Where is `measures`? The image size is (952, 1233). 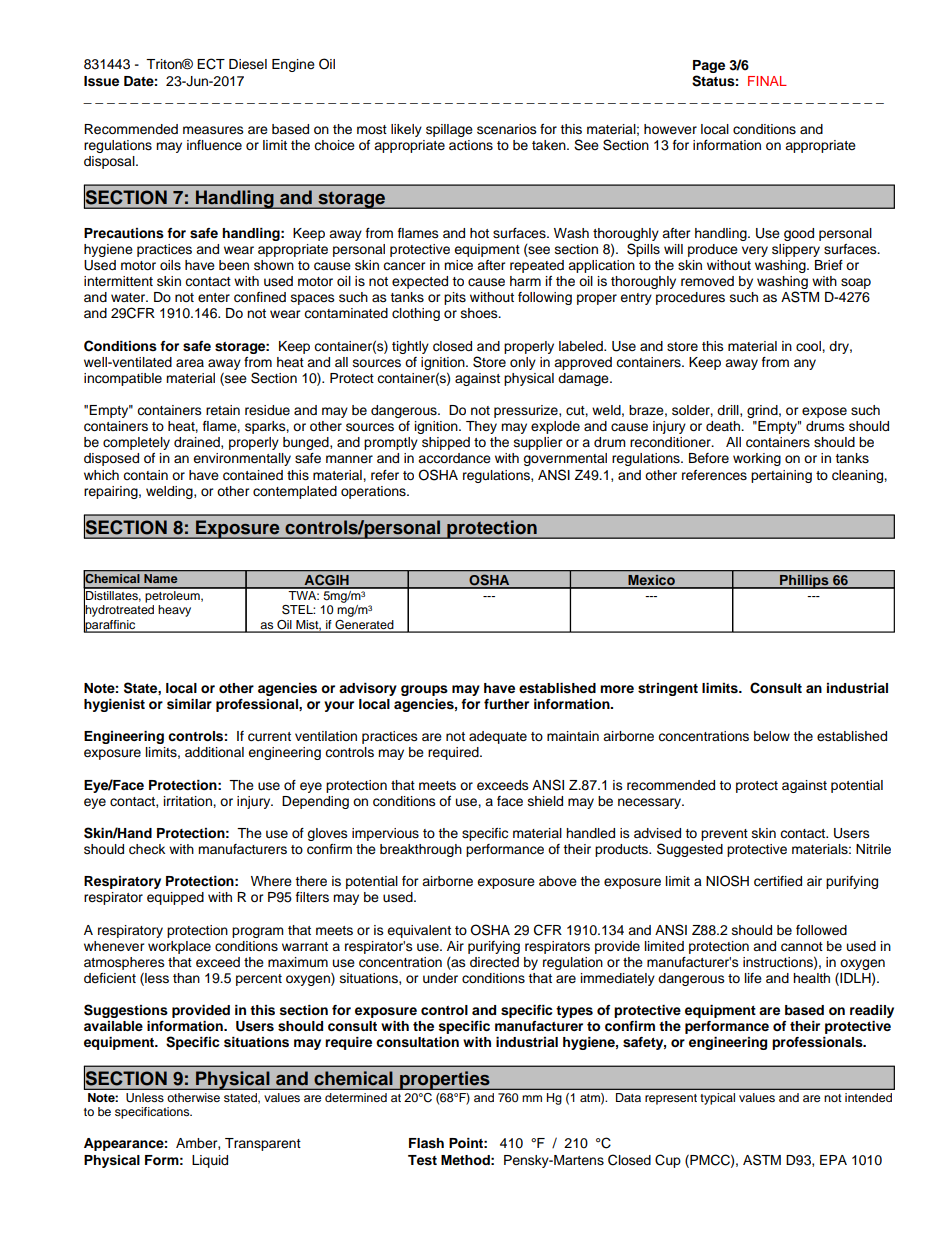 measures is located at coordinates (213, 130).
